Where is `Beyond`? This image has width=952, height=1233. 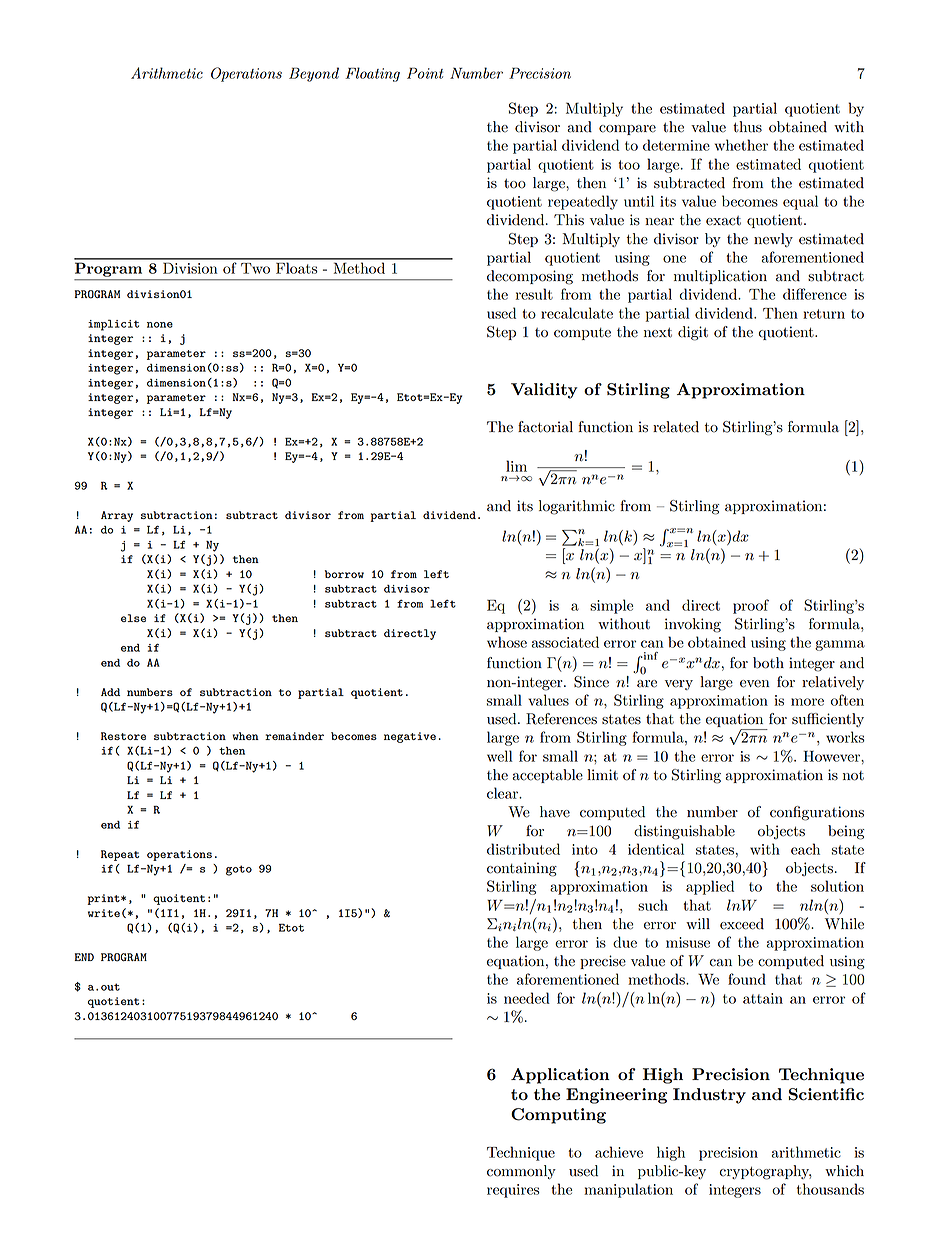
Beyond is located at coordinates (314, 74).
